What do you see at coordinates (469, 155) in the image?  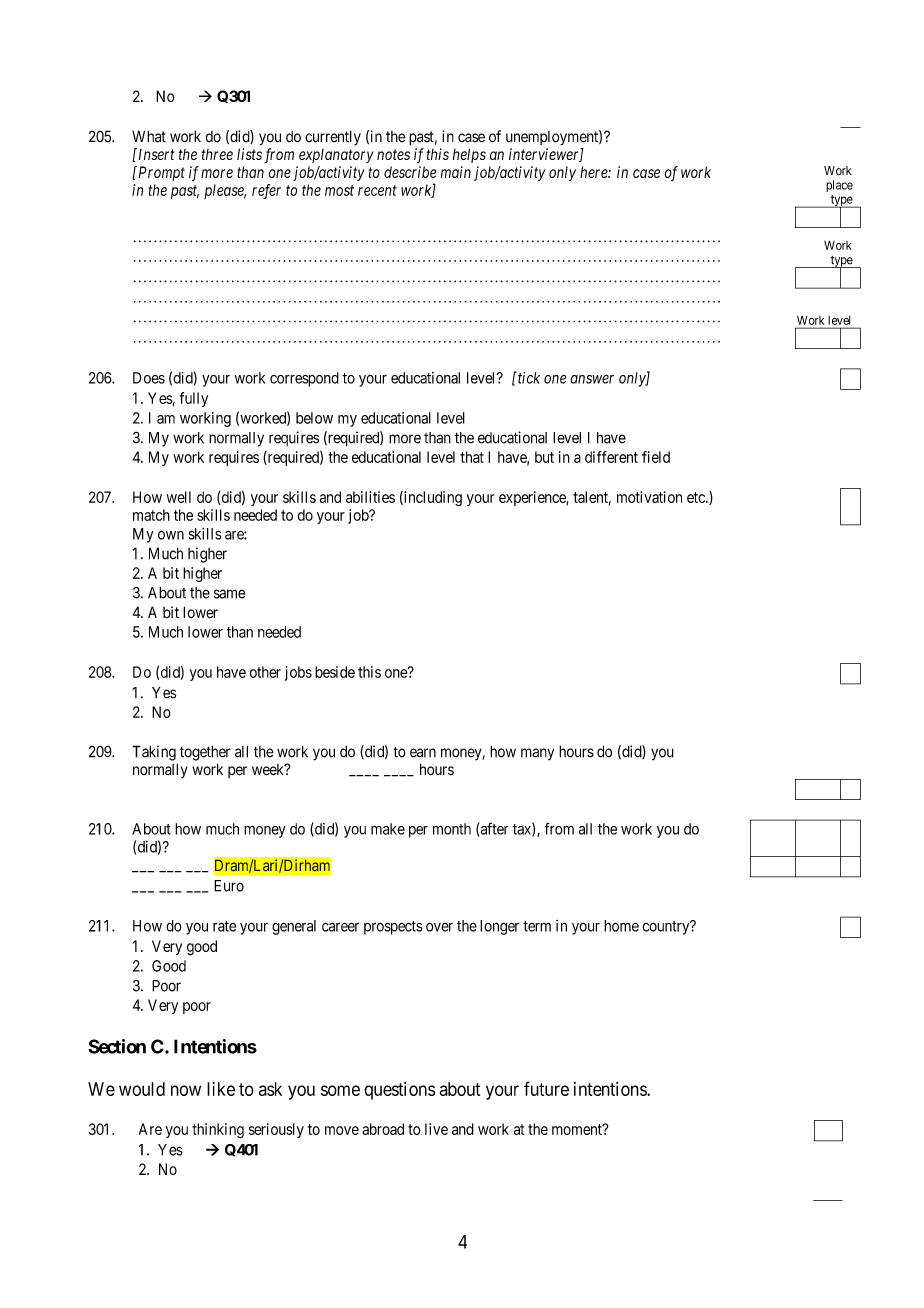 I see `helps` at bounding box center [469, 155].
